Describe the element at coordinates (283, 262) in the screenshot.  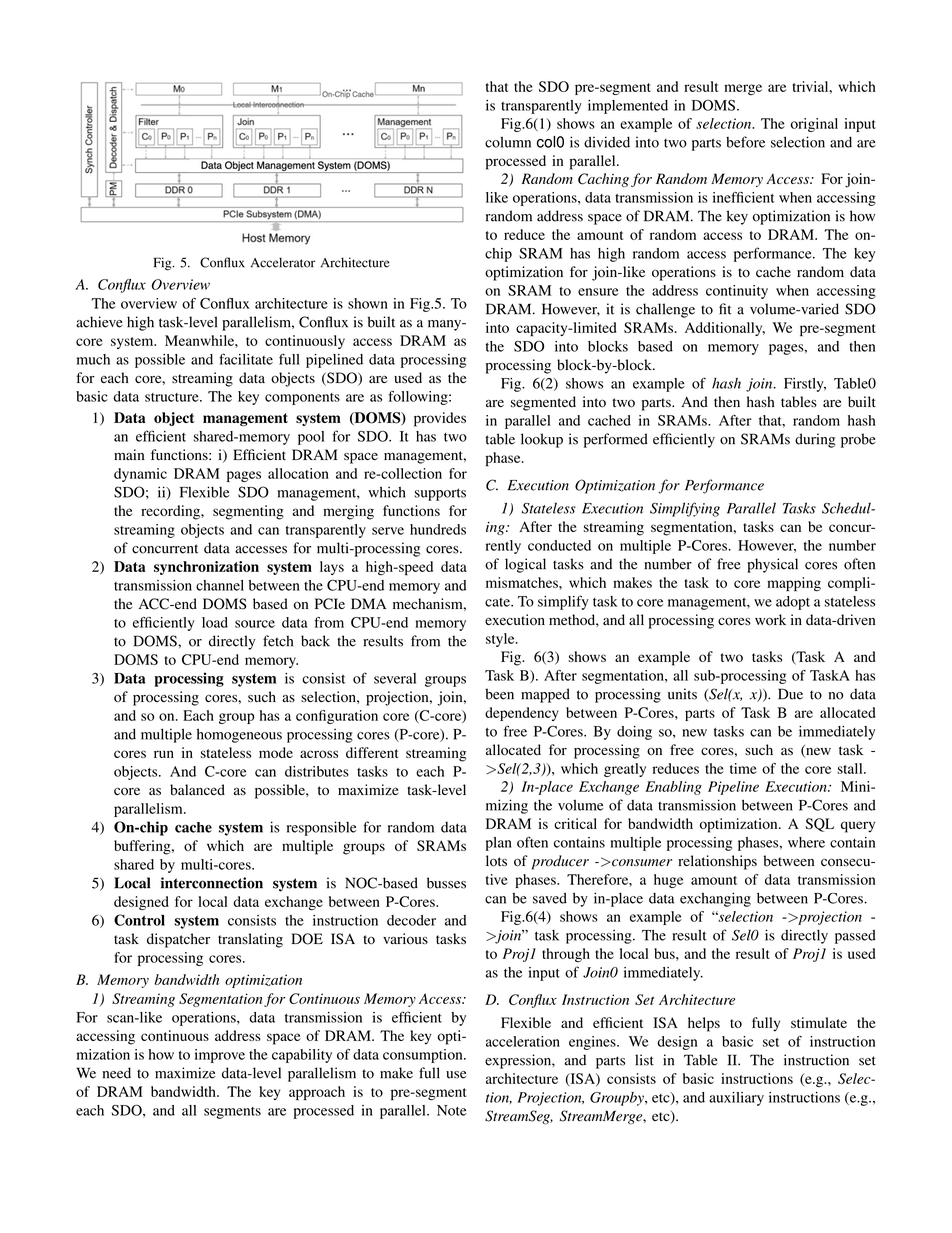
I see `Accelerator` at that location.
